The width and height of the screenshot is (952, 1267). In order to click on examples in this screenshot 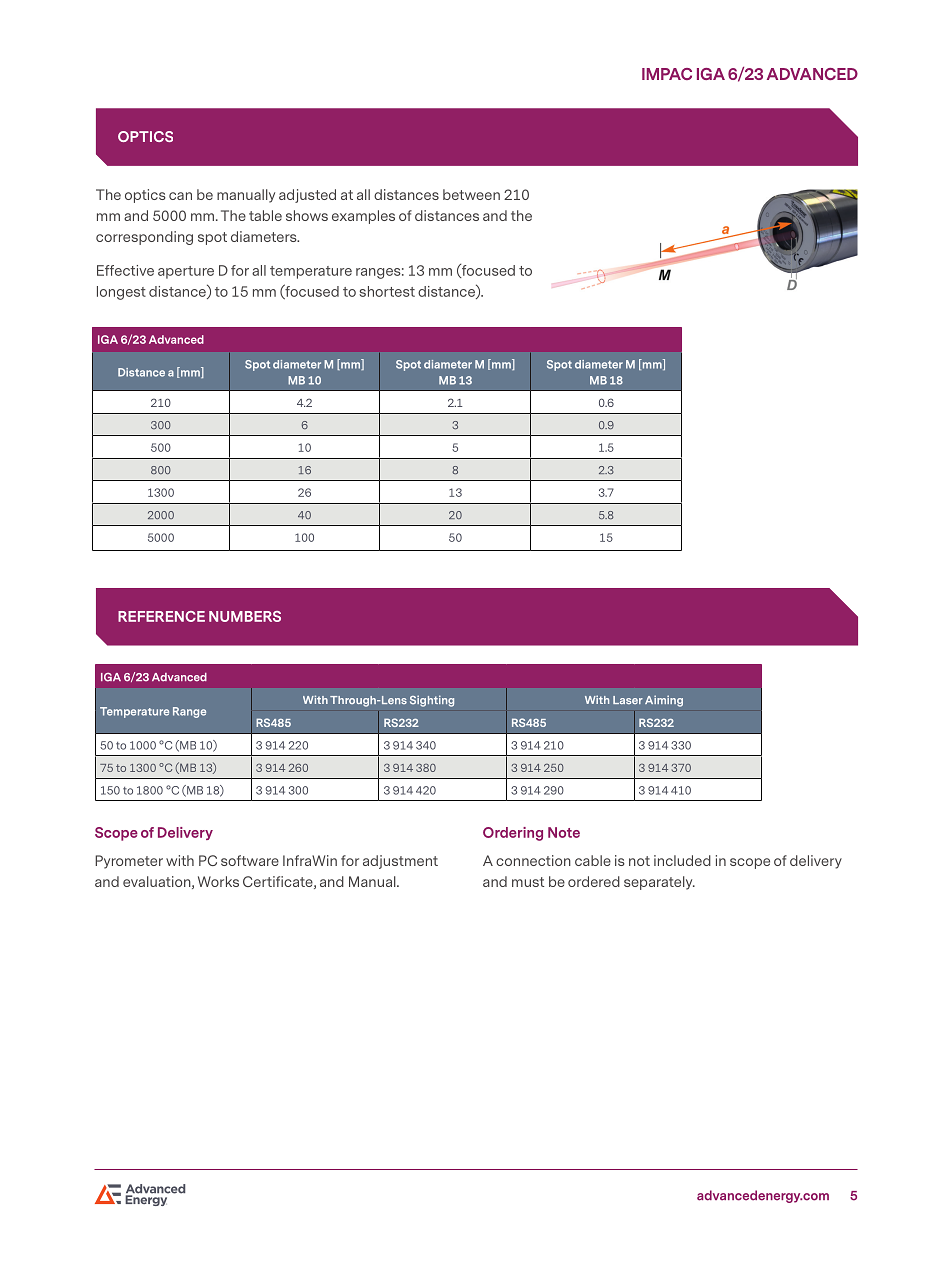, I will do `click(363, 217)`.
